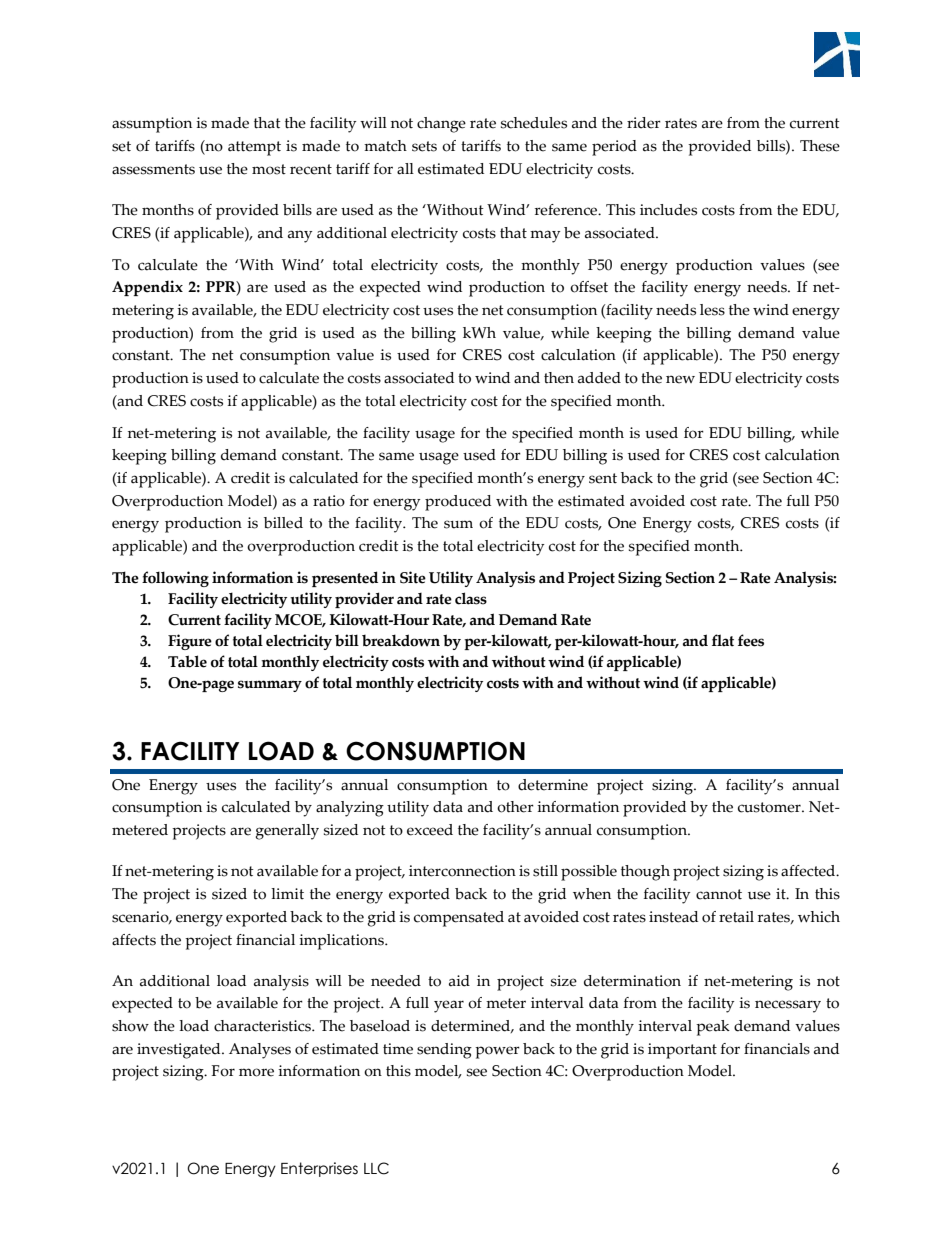  I want to click on fees, so click(751, 640).
